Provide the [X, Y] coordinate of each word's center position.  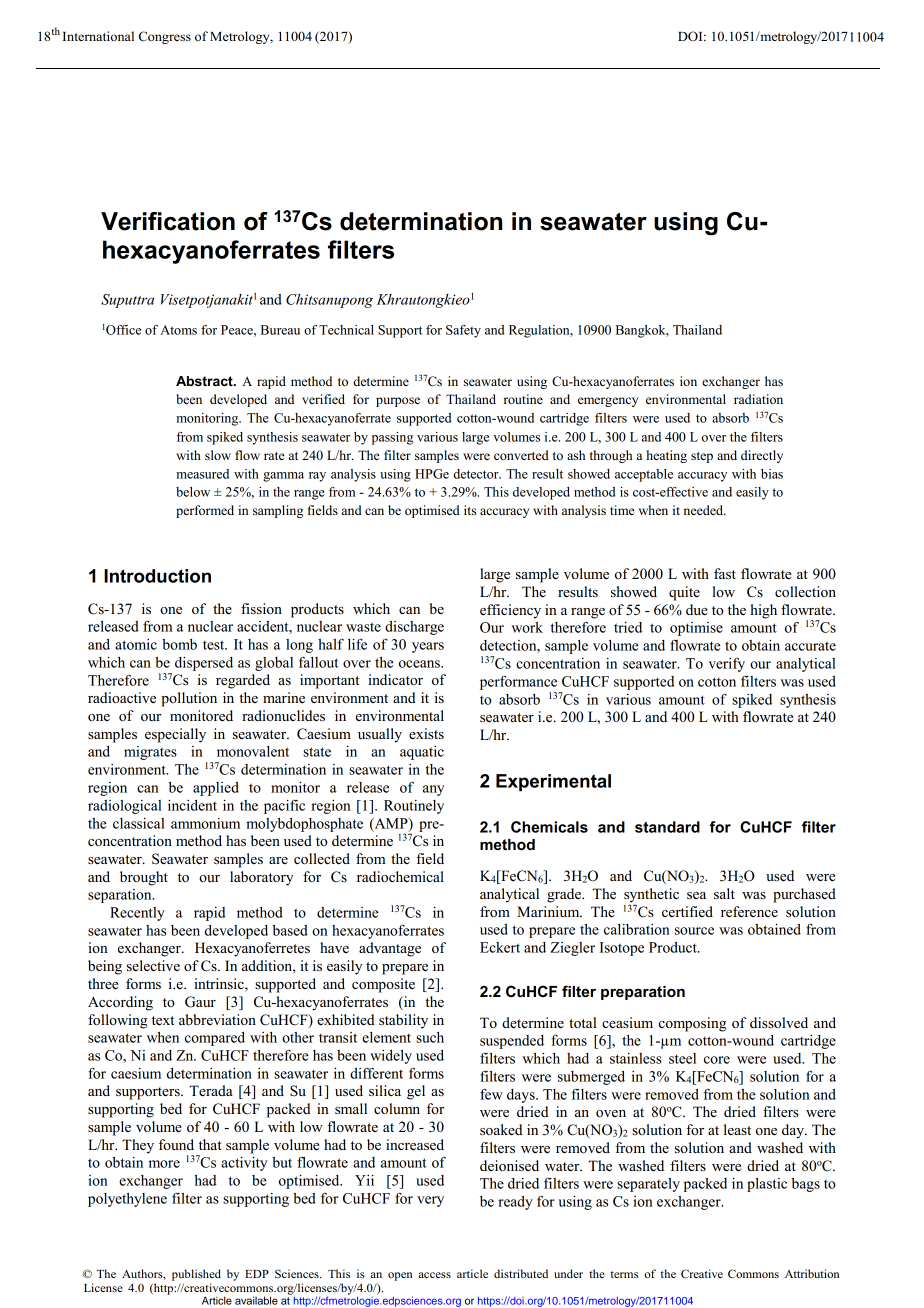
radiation [758, 399]
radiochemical [400, 876]
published [196, 1275]
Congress [165, 37]
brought [144, 878]
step [702, 457]
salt [724, 893]
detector [477, 474]
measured [202, 474]
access [434, 1275]
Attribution [812, 1273]
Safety [463, 331]
